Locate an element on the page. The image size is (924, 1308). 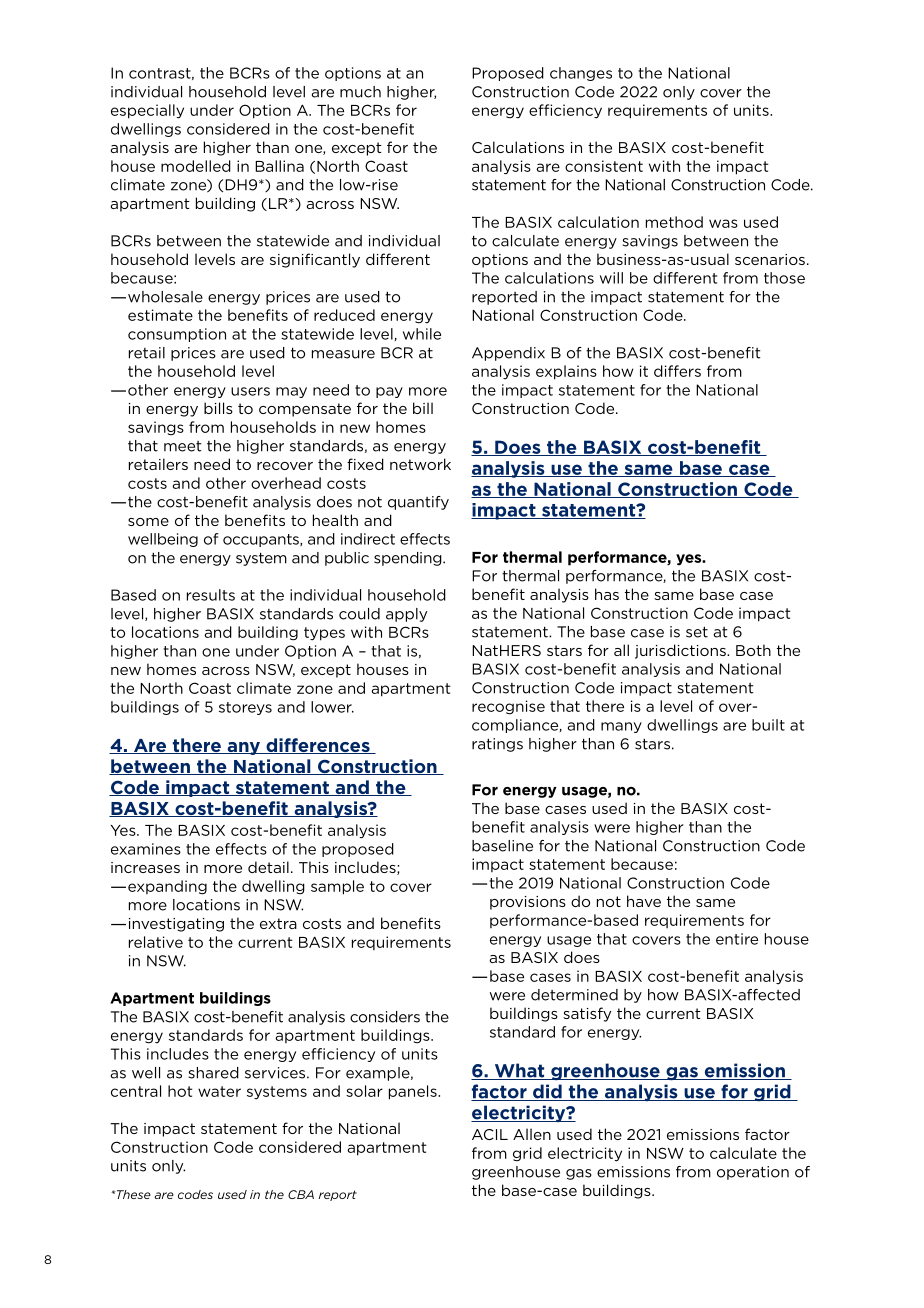
set is located at coordinates (697, 632).
